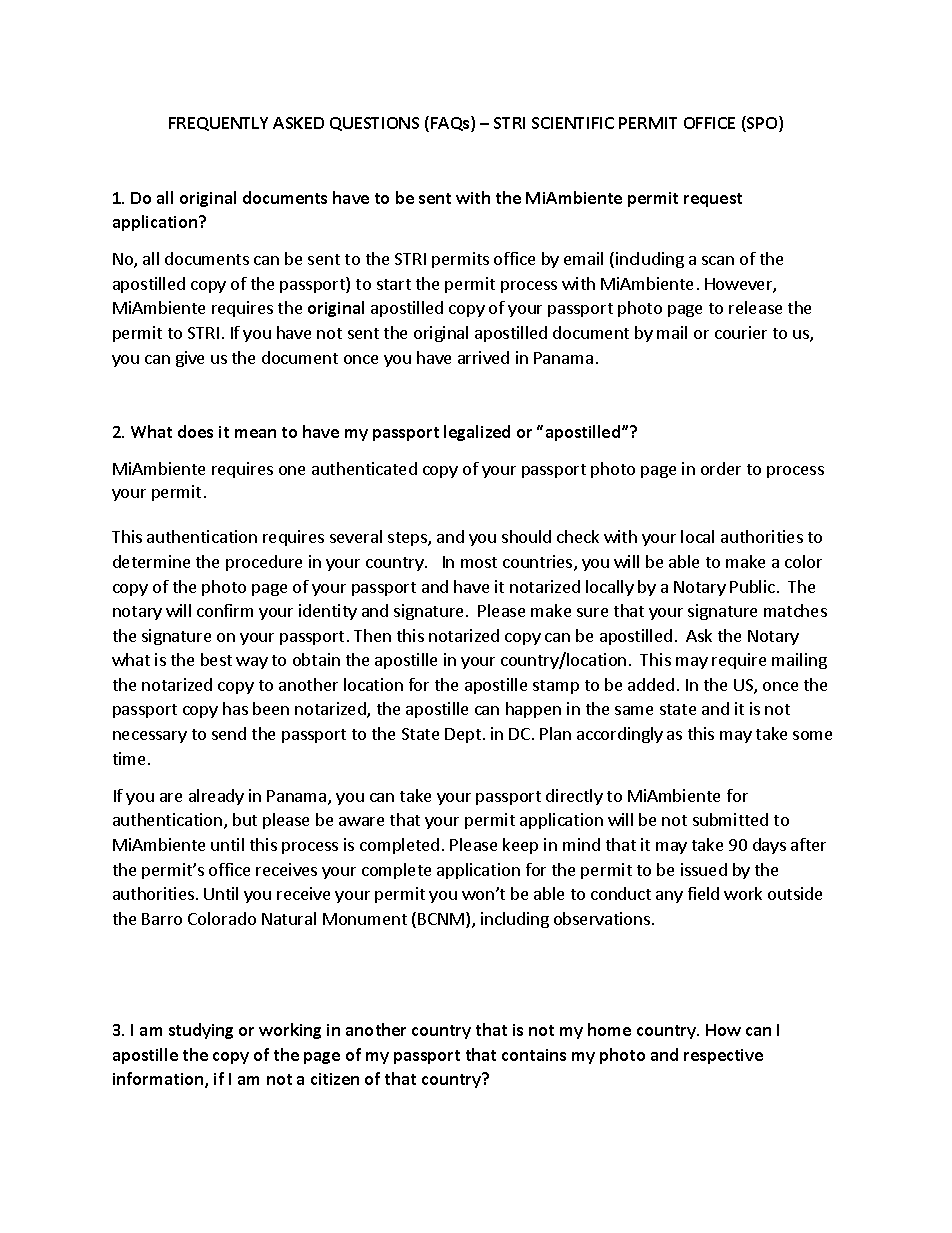 Image resolution: width=952 pixels, height=1233 pixels. Describe the element at coordinates (374, 124) in the screenshot. I see `QUESTIONS` at that location.
